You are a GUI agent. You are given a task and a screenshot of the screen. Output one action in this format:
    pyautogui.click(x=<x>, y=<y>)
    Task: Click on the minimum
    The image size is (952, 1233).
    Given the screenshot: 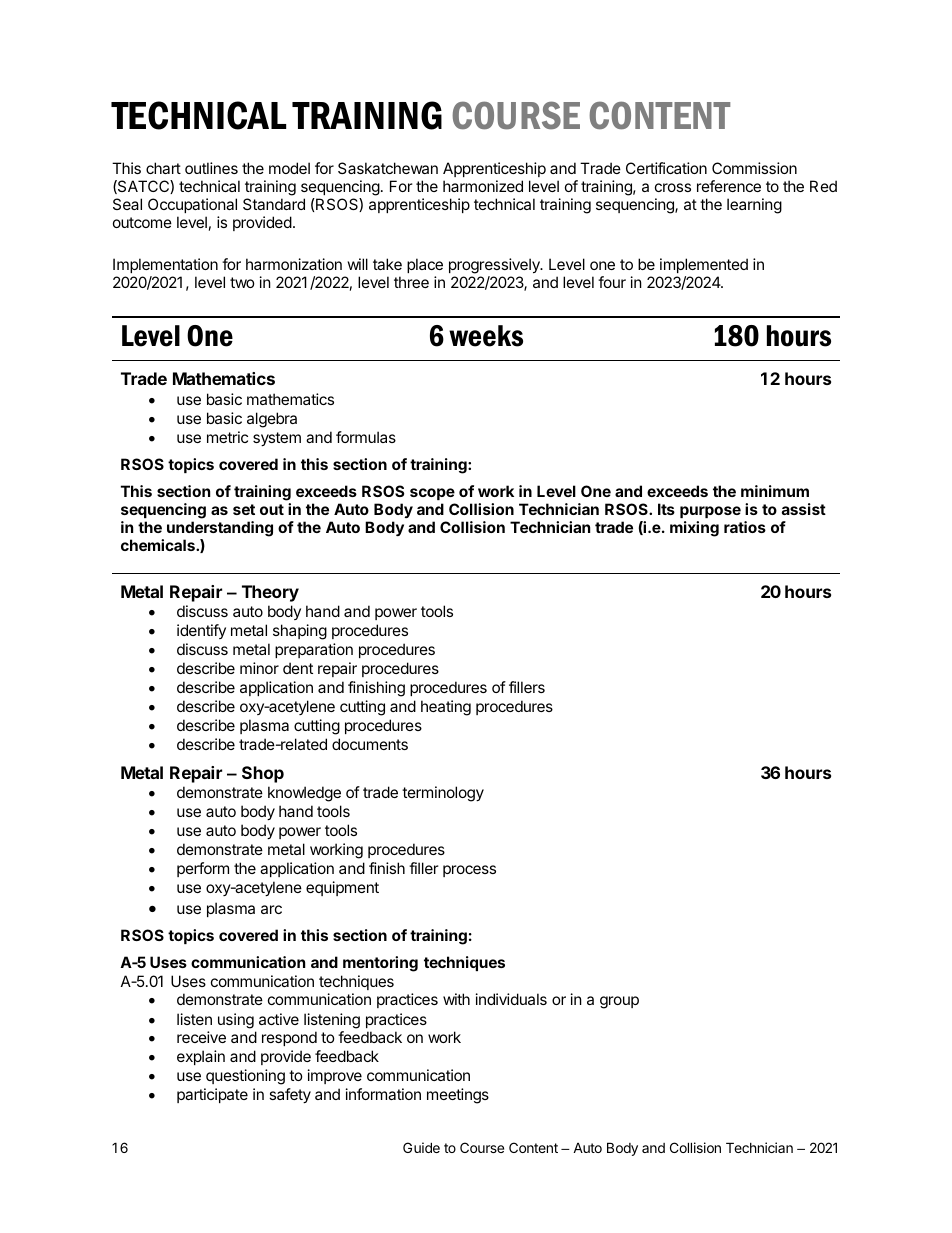 What is the action you would take?
    pyautogui.click(x=775, y=491)
